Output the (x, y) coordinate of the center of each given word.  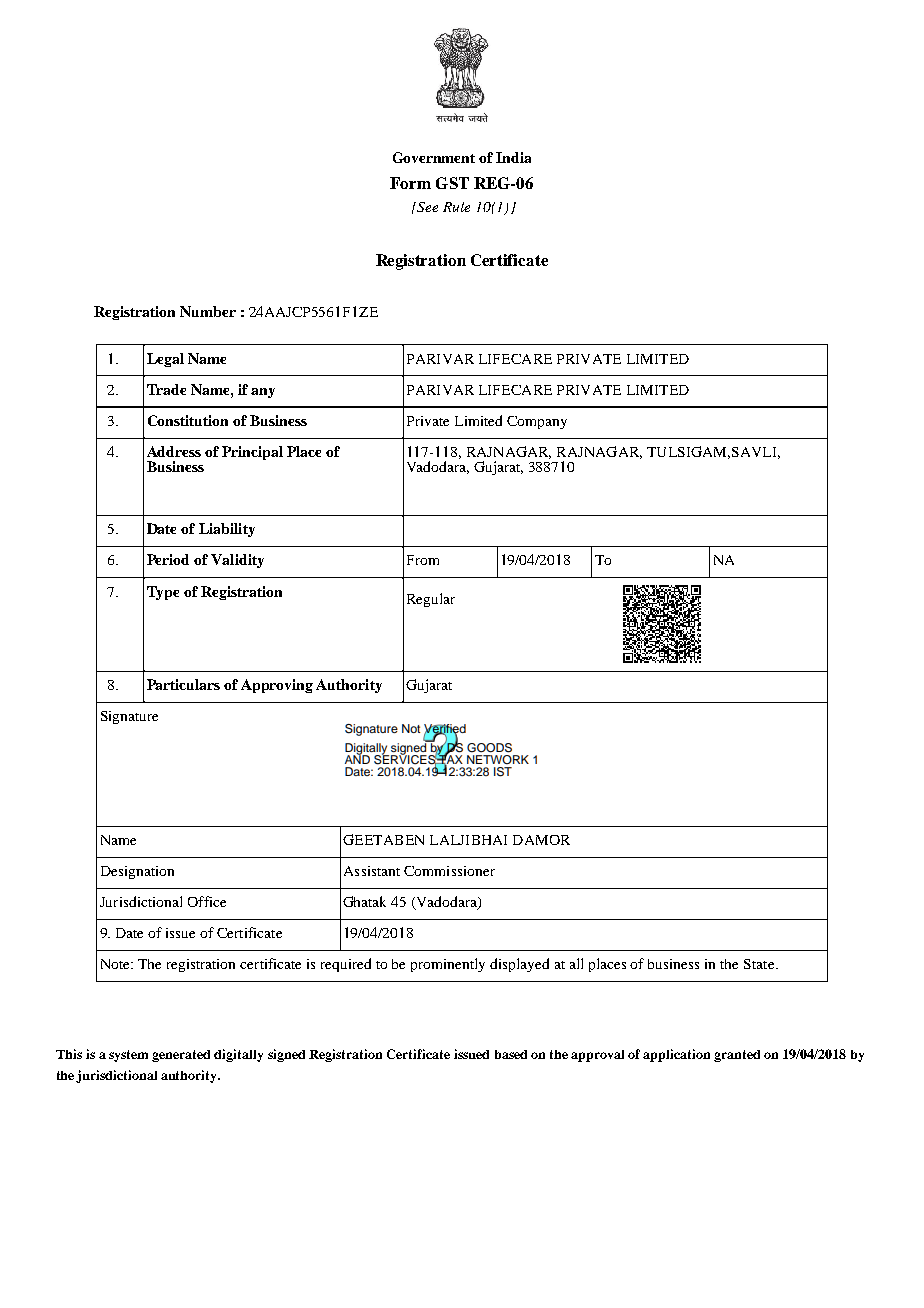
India (513, 157)
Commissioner (449, 871)
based (511, 1054)
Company (537, 422)
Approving (277, 686)
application (676, 1055)
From (423, 560)
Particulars (183, 684)
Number (208, 311)
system (128, 1056)
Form (410, 183)
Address (174, 451)
